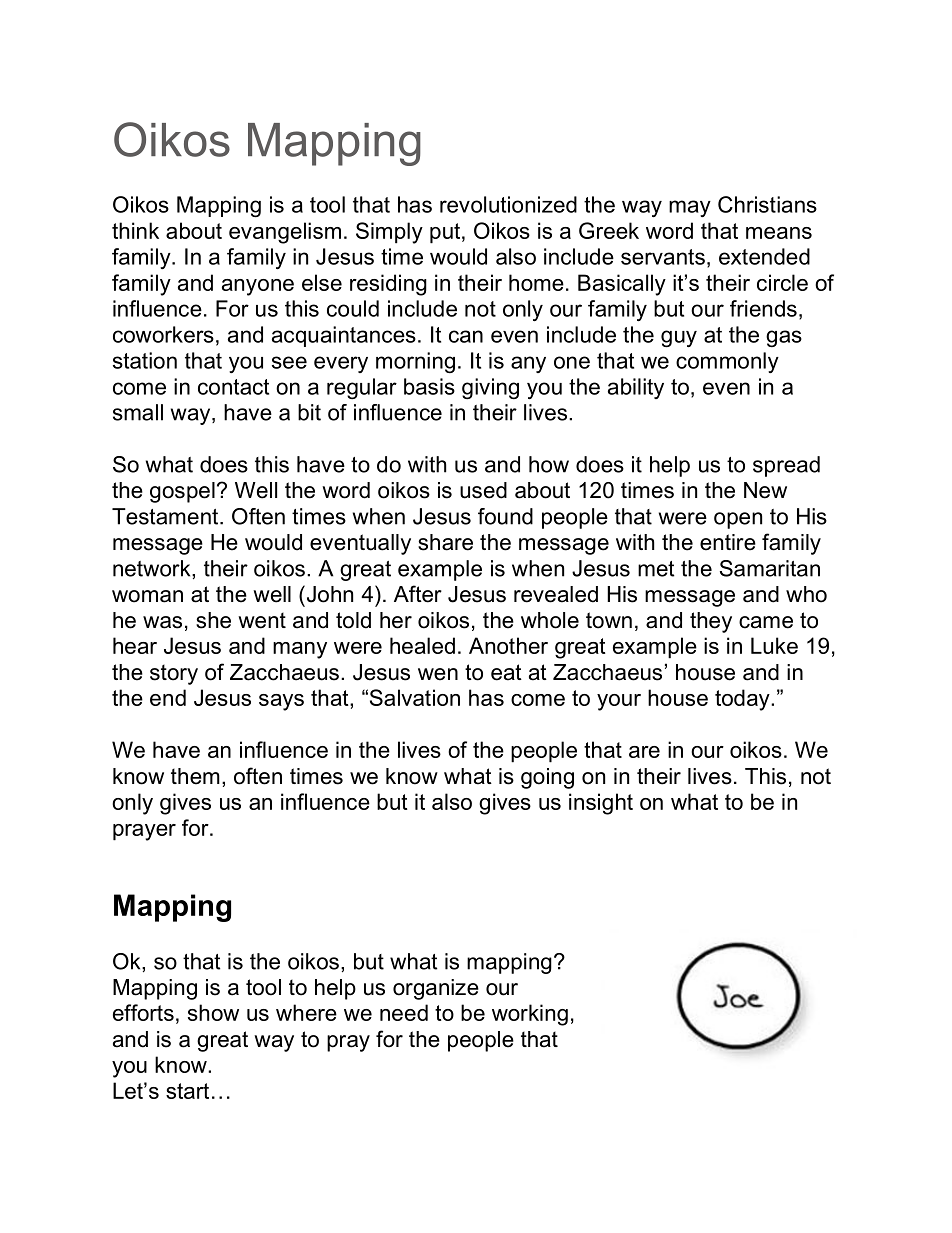  Describe the element at coordinates (422, 645) in the screenshot. I see `healed` at that location.
